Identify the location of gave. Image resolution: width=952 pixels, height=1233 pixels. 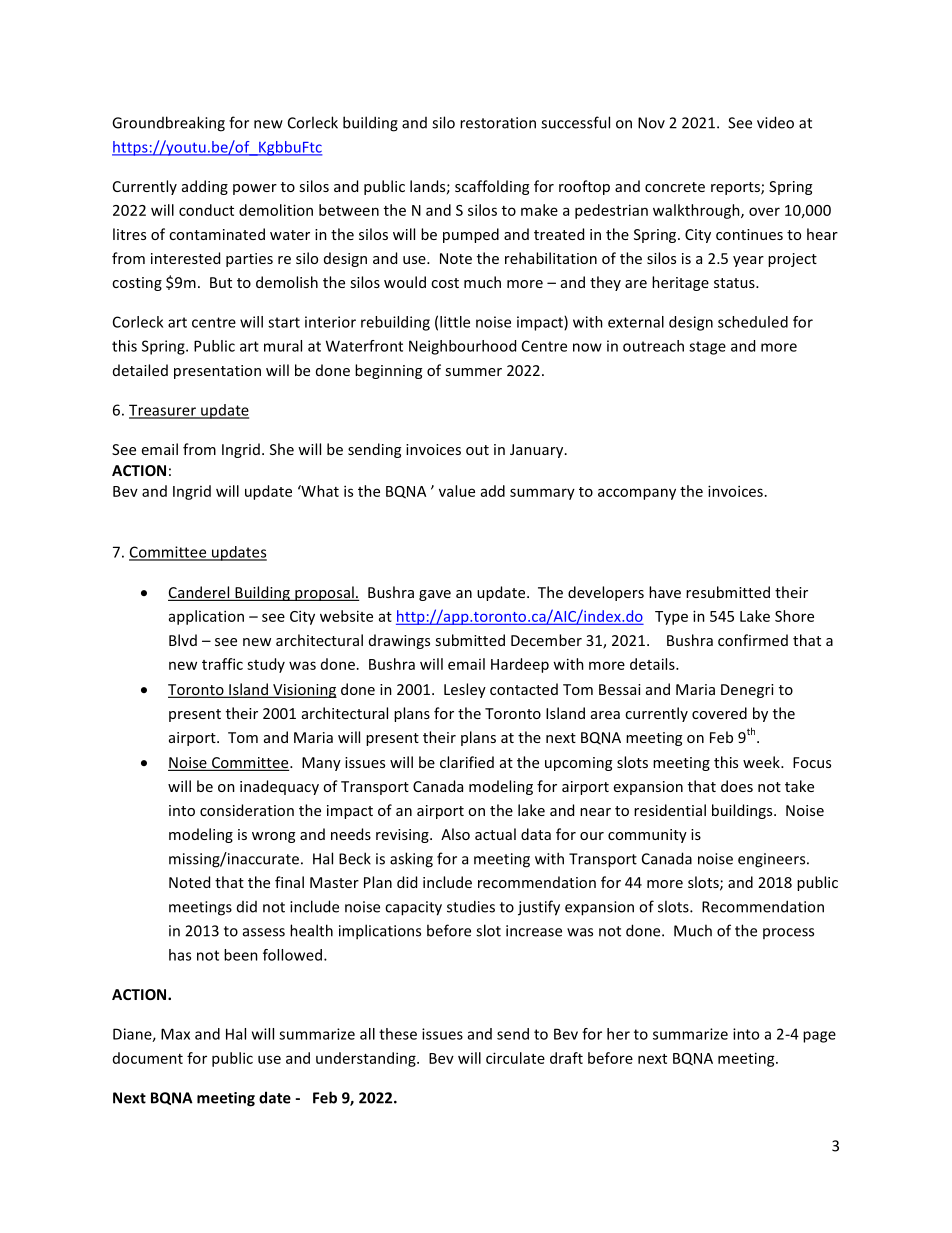
(435, 595).
